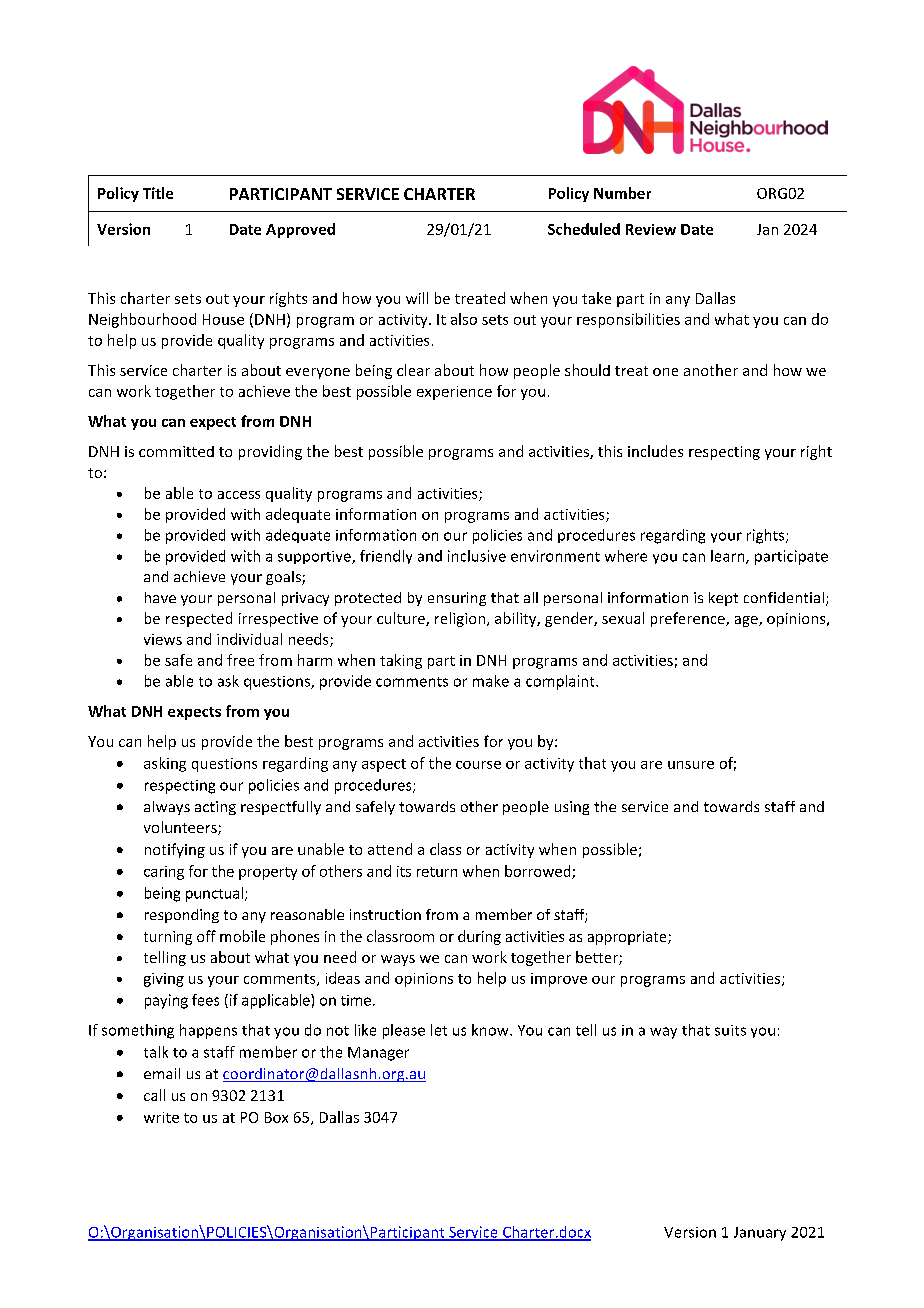 The image size is (924, 1308). What do you see at coordinates (161, 1117) in the screenshot?
I see `write` at bounding box center [161, 1117].
